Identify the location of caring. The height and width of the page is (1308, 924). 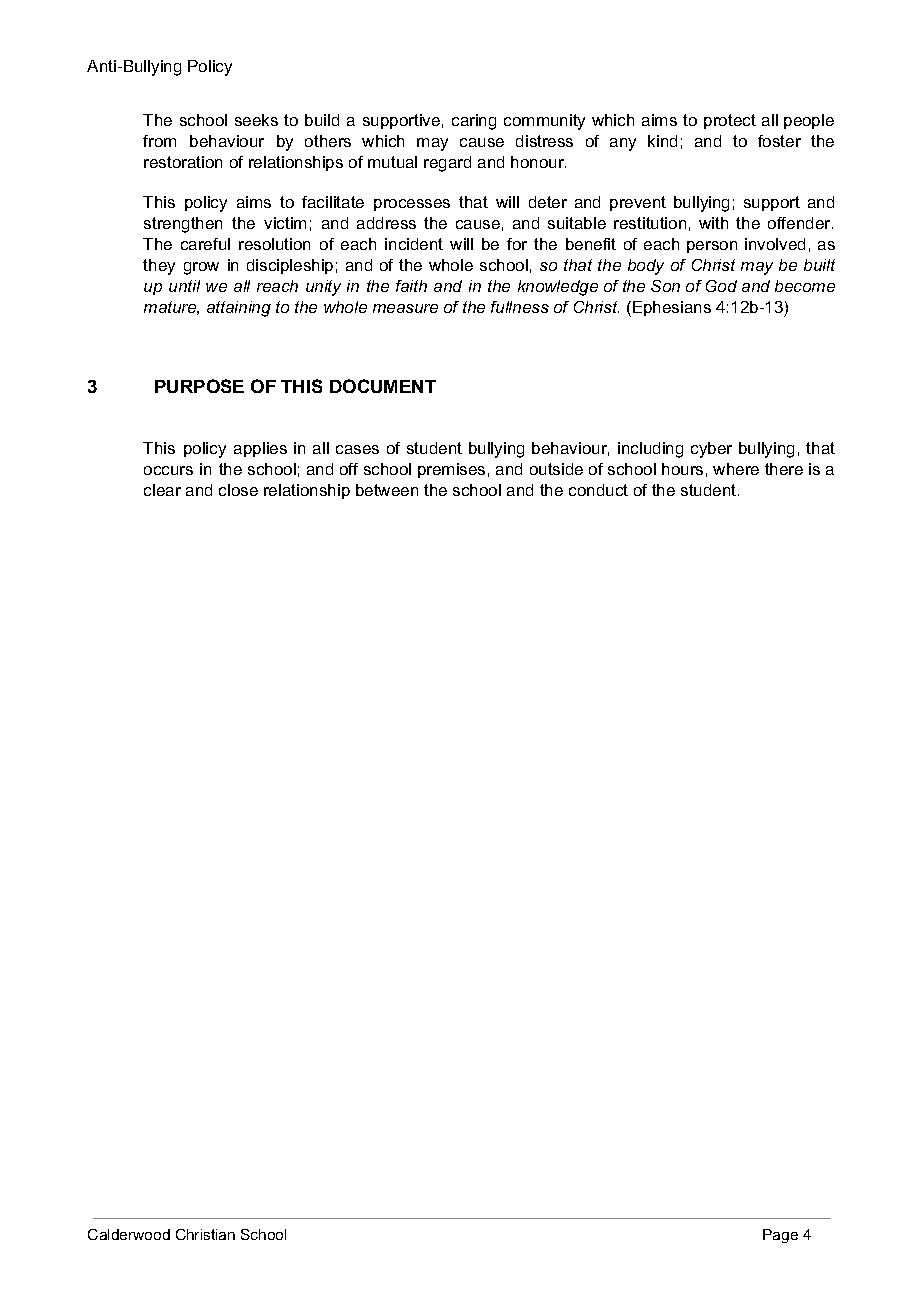
(474, 122).
